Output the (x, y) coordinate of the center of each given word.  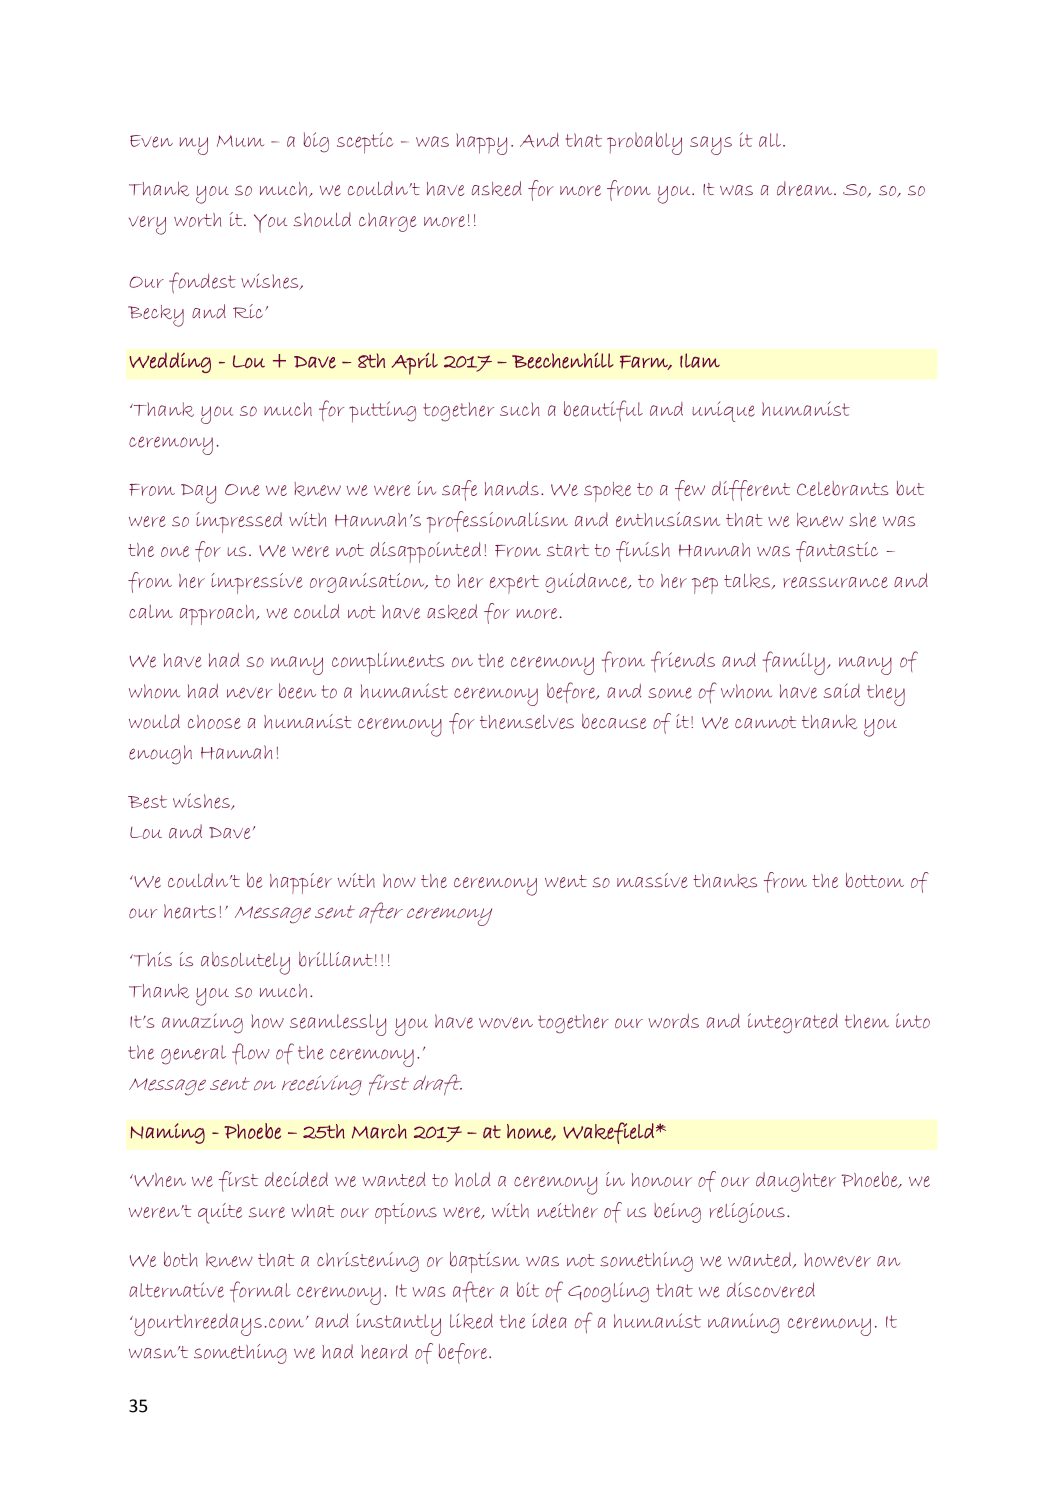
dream (806, 188)
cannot (765, 722)
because (614, 721)
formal (260, 1291)
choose (214, 722)
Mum (240, 141)
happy (481, 144)
